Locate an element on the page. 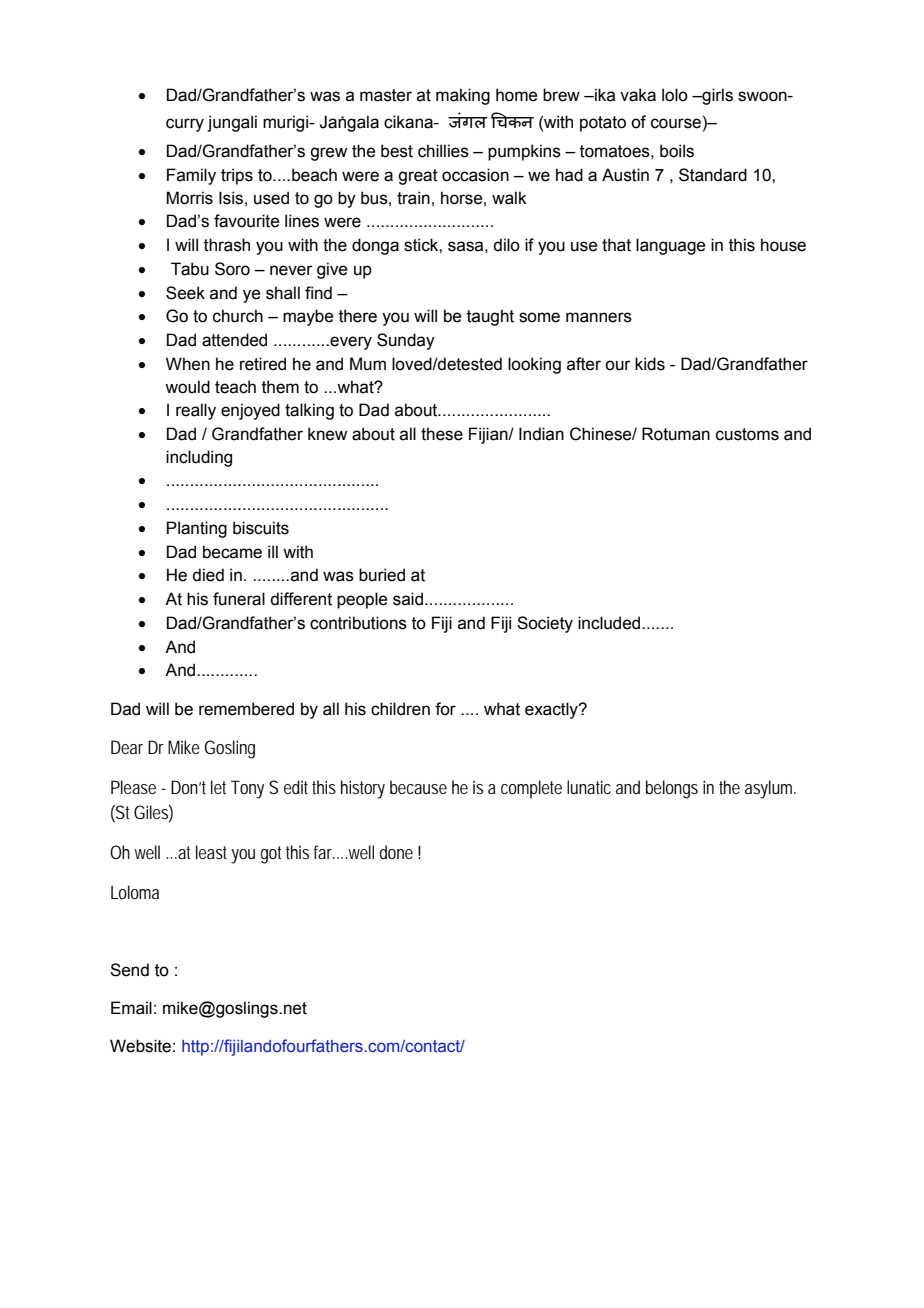 The width and height of the image is (924, 1308). Tony is located at coordinates (247, 789).
